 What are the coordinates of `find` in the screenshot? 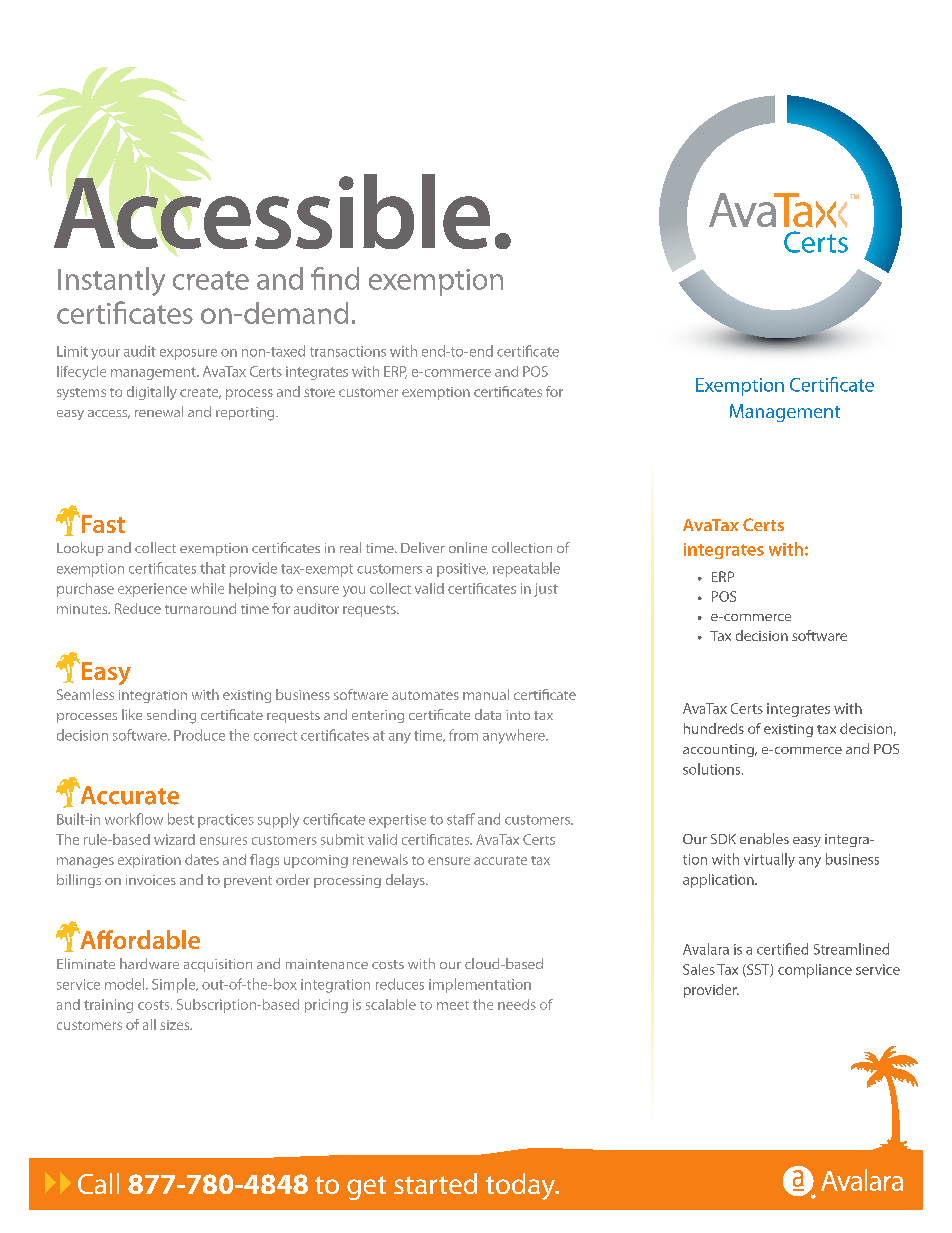 It's located at (335, 278).
